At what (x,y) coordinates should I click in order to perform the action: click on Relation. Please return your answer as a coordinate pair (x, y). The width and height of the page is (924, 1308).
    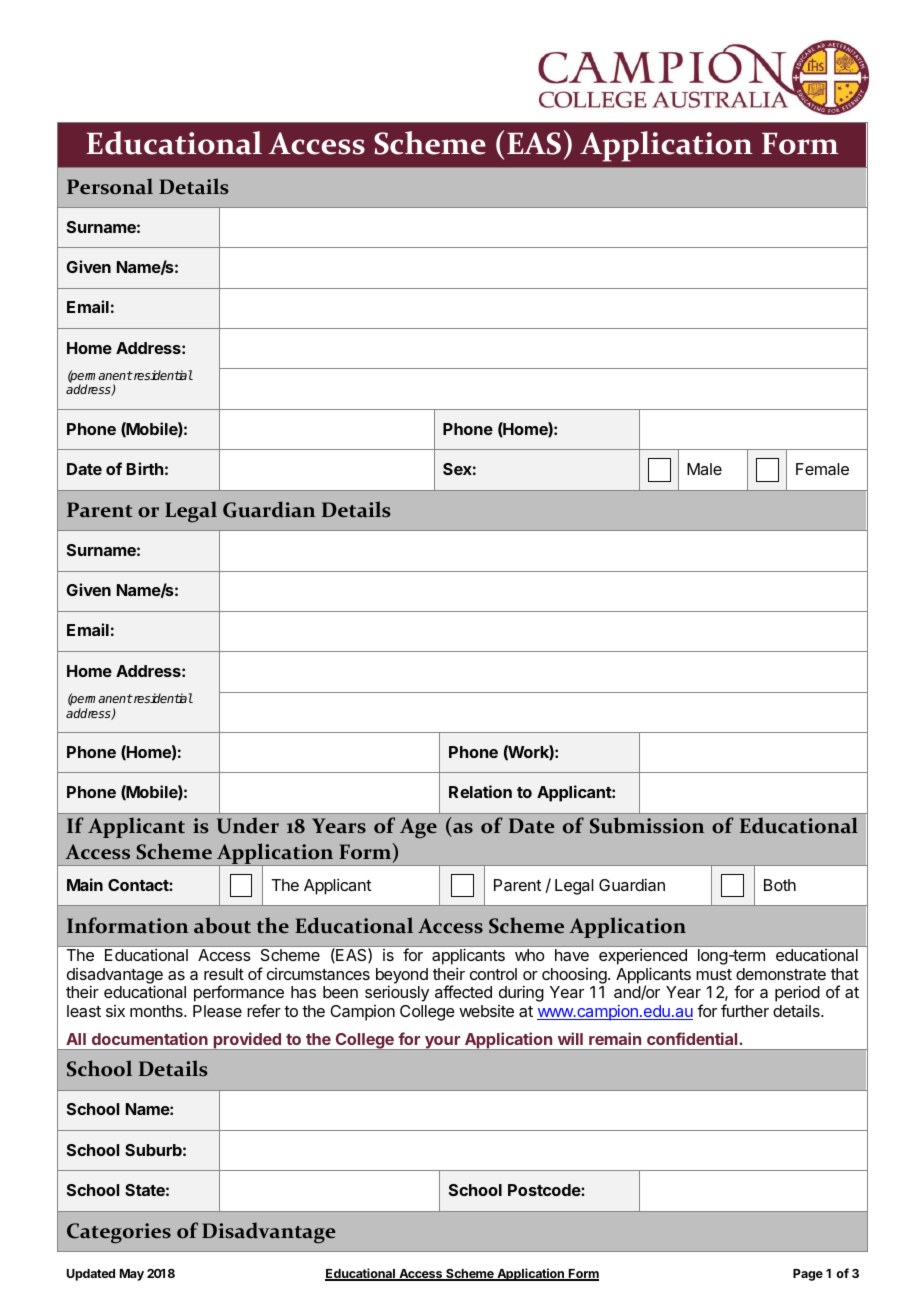
    Looking at the image, I should click on (480, 791).
